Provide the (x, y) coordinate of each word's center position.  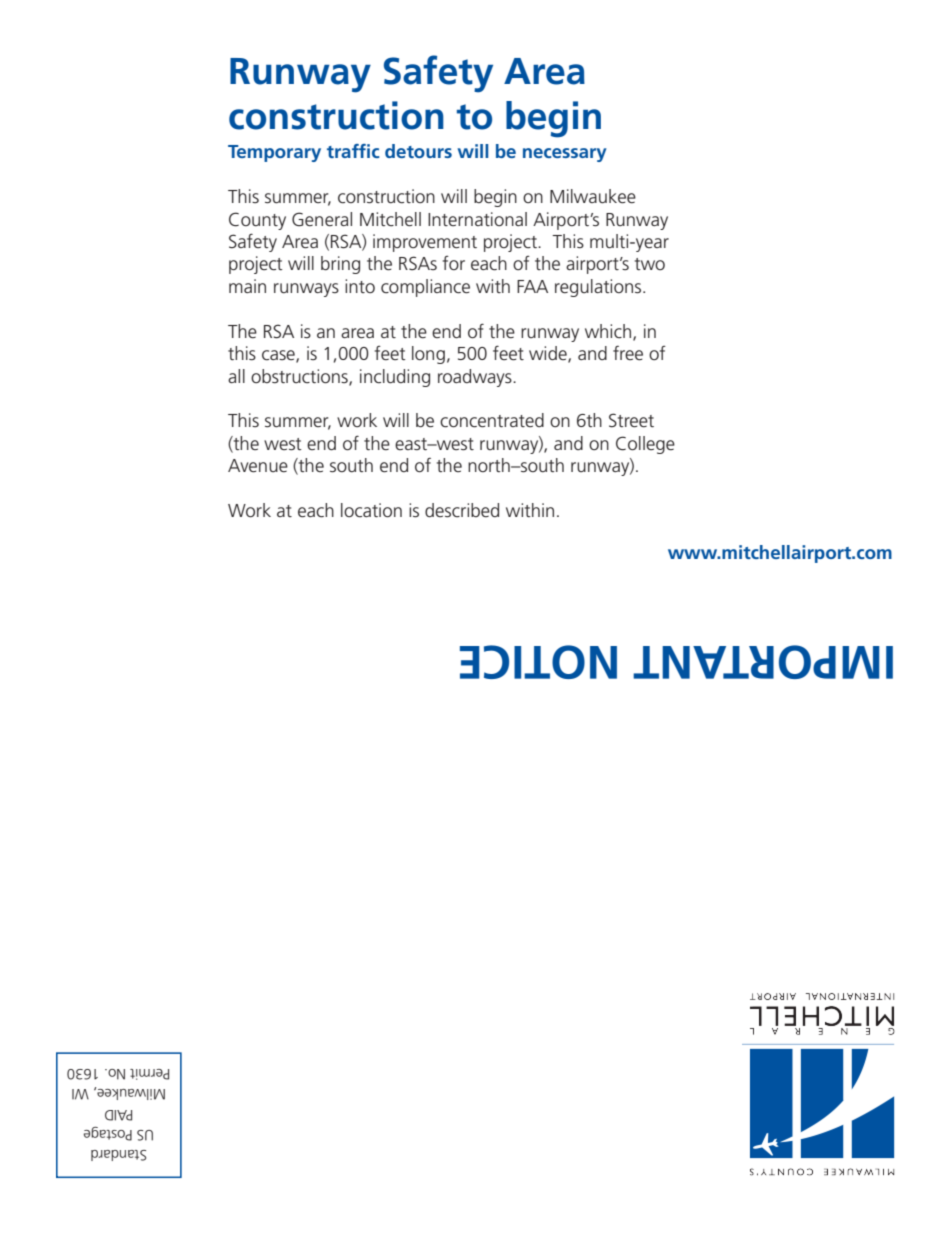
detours (418, 151)
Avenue (258, 466)
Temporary (274, 153)
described (462, 510)
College (645, 445)
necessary (565, 155)
